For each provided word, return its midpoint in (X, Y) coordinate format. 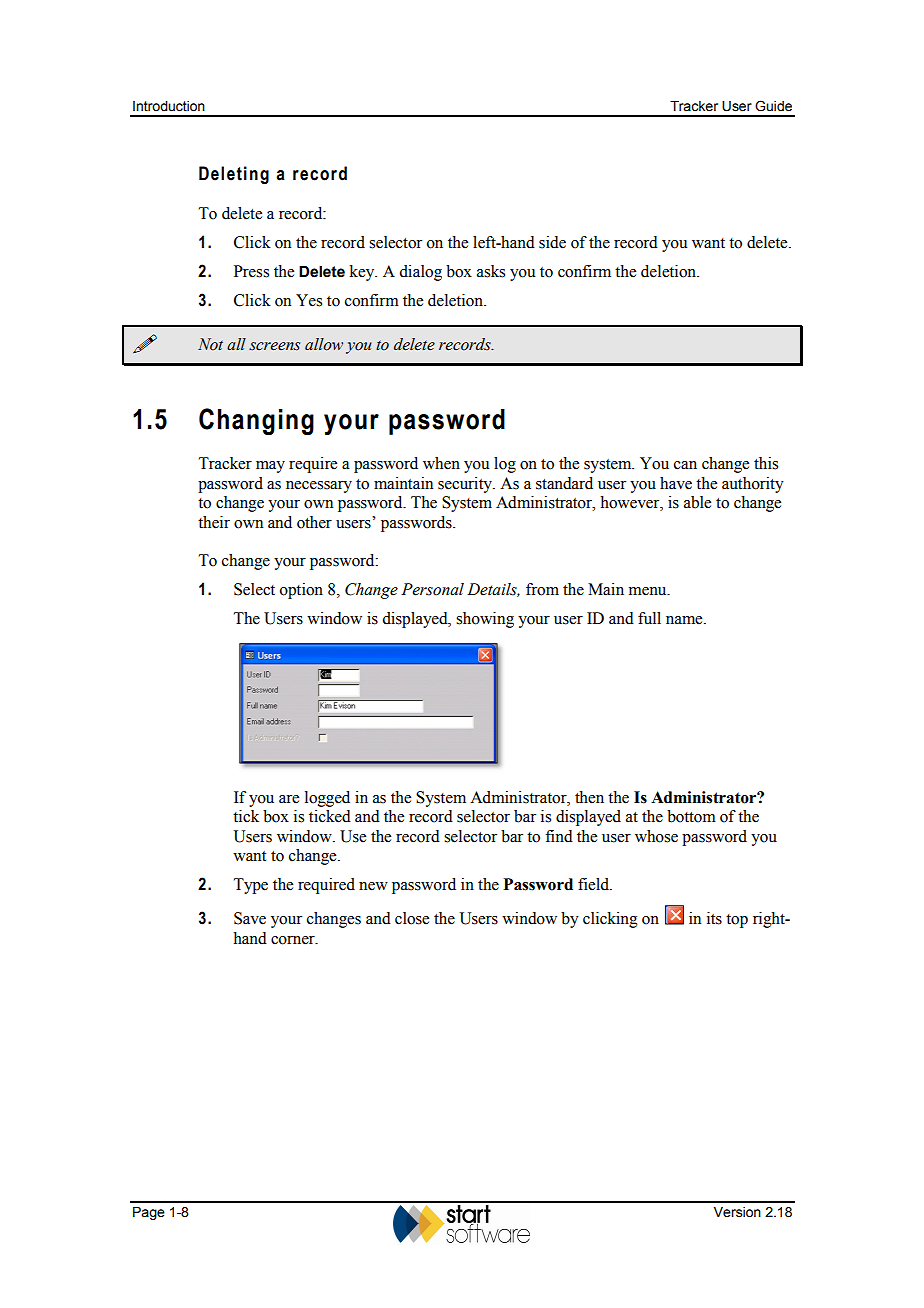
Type (251, 886)
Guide (773, 106)
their (214, 522)
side (552, 242)
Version (737, 1212)
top (737, 921)
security (466, 485)
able (697, 502)
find (559, 836)
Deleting (234, 175)
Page (149, 1213)
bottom (691, 816)
